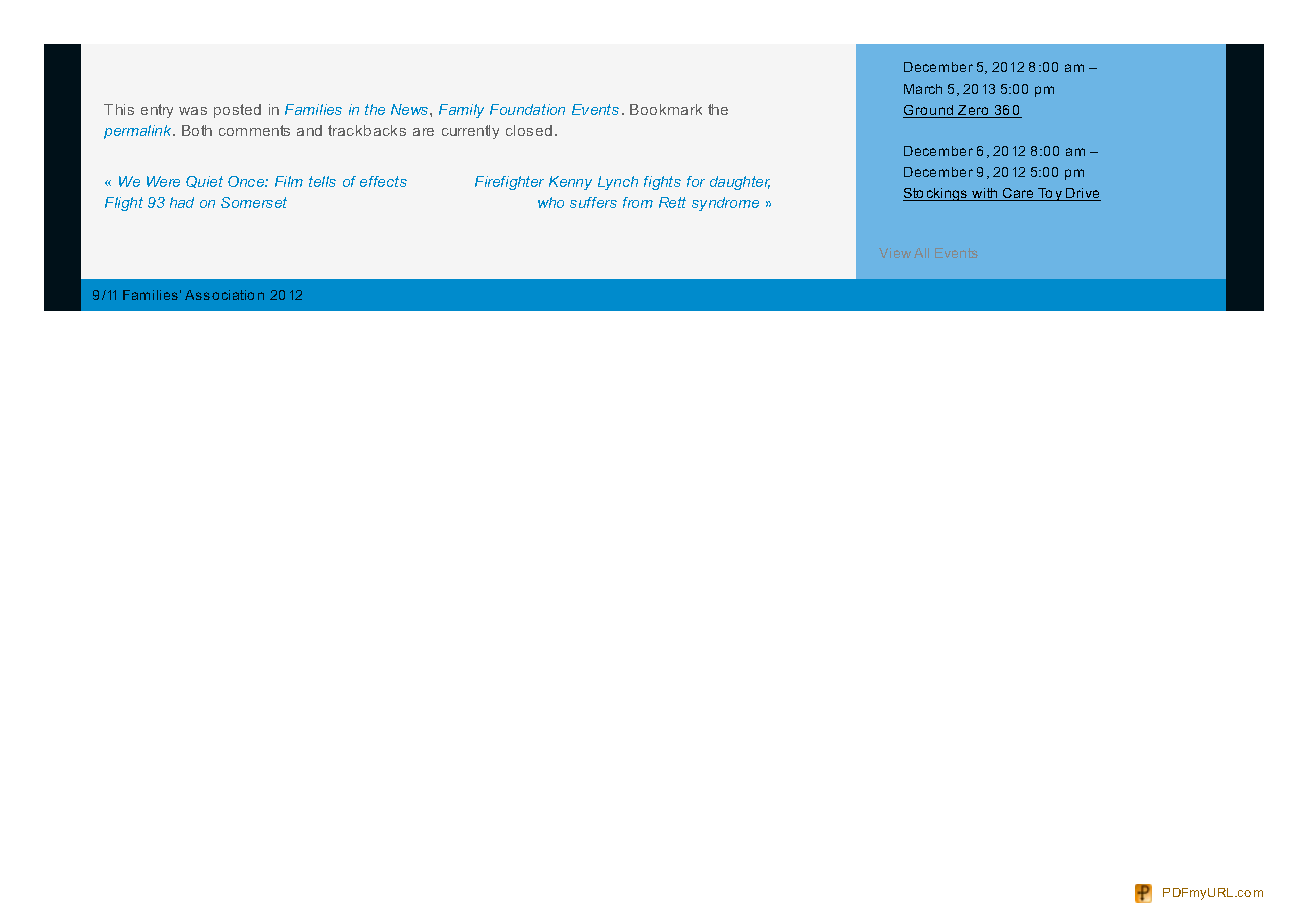 The height and width of the image is (924, 1308). What do you see at coordinates (254, 202) in the image?
I see `Somerset` at bounding box center [254, 202].
